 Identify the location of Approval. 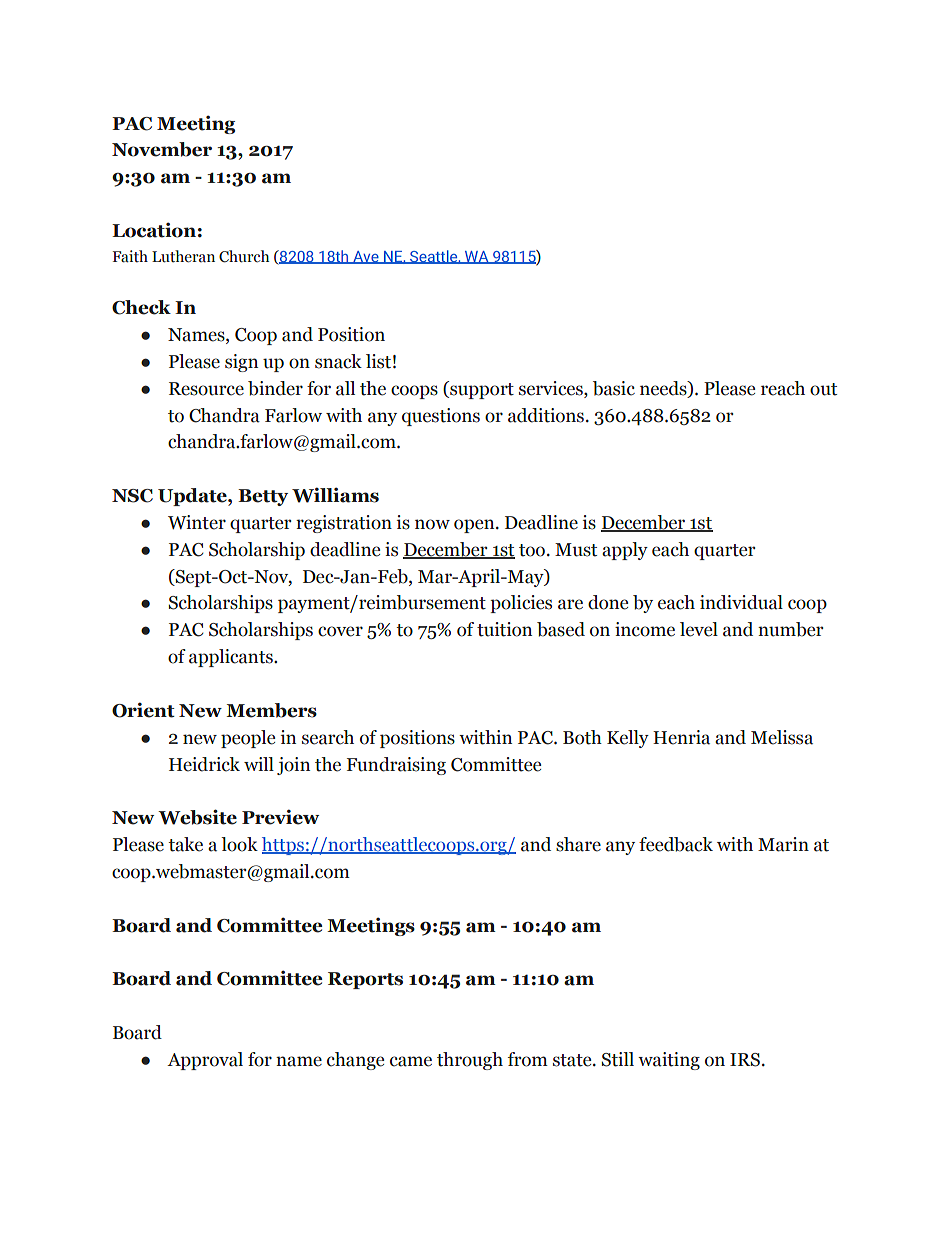
(205, 1061).
